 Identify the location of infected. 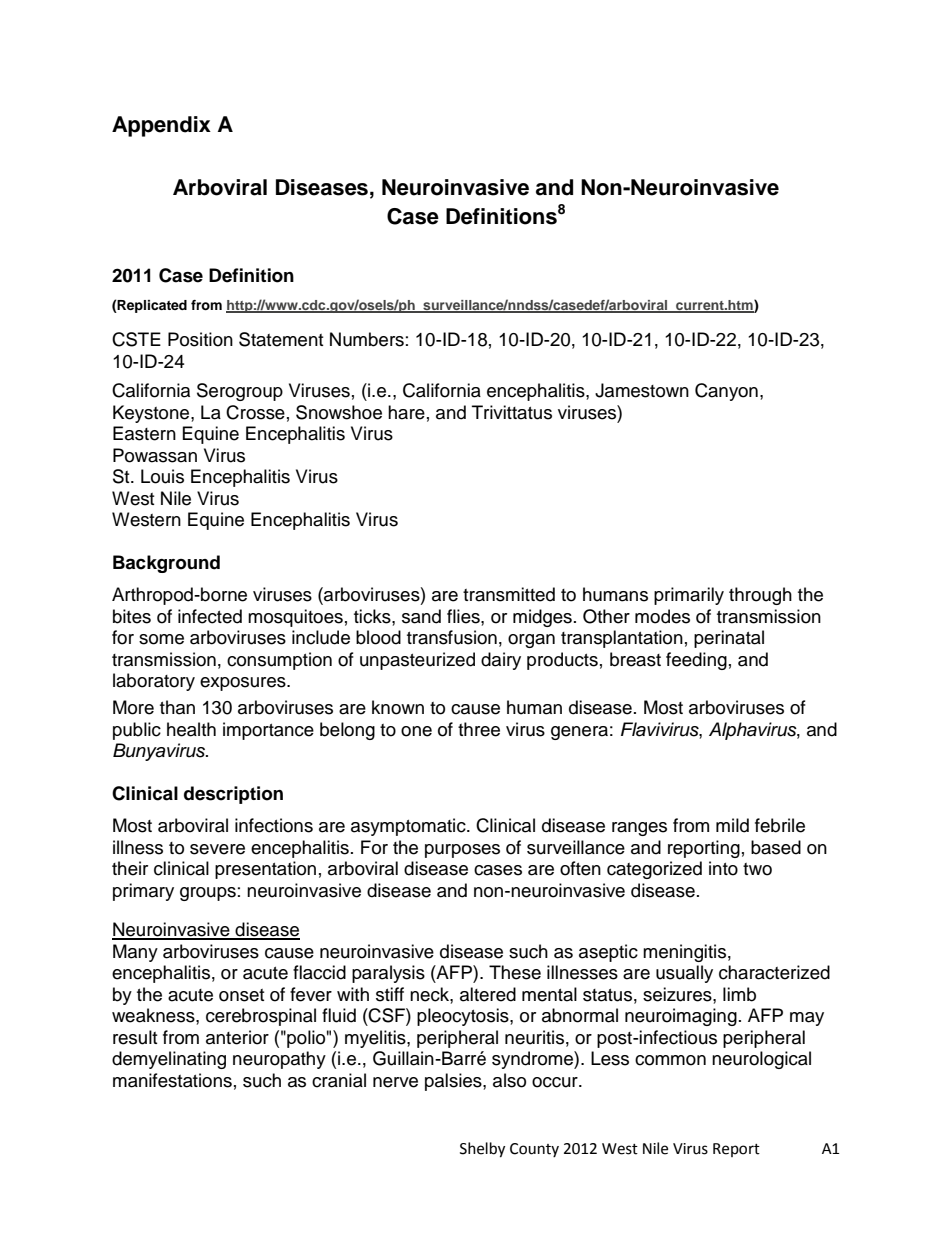
(210, 616).
